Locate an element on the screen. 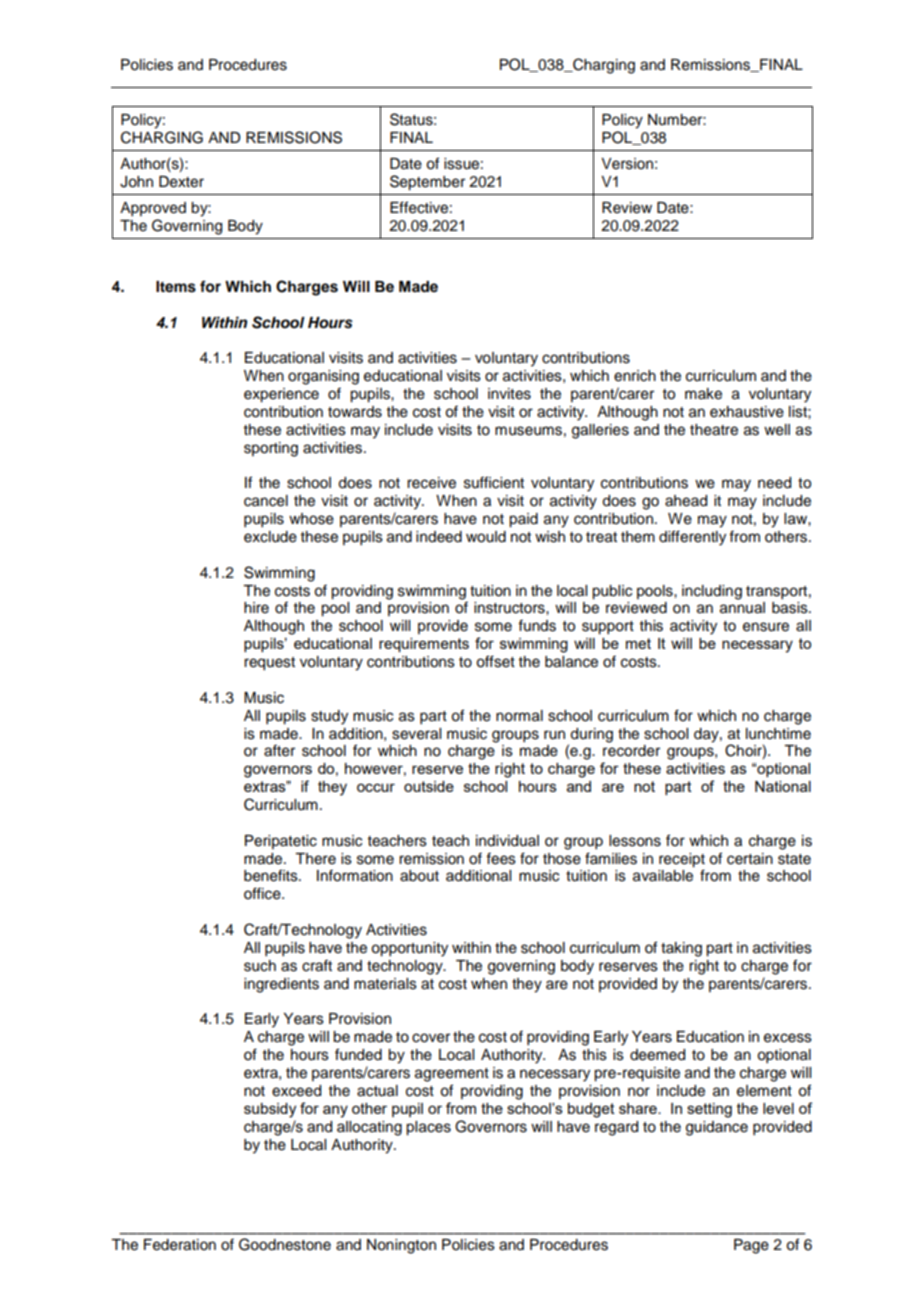 The height and width of the screenshot is (1308, 924). normal is located at coordinates (519, 716).
